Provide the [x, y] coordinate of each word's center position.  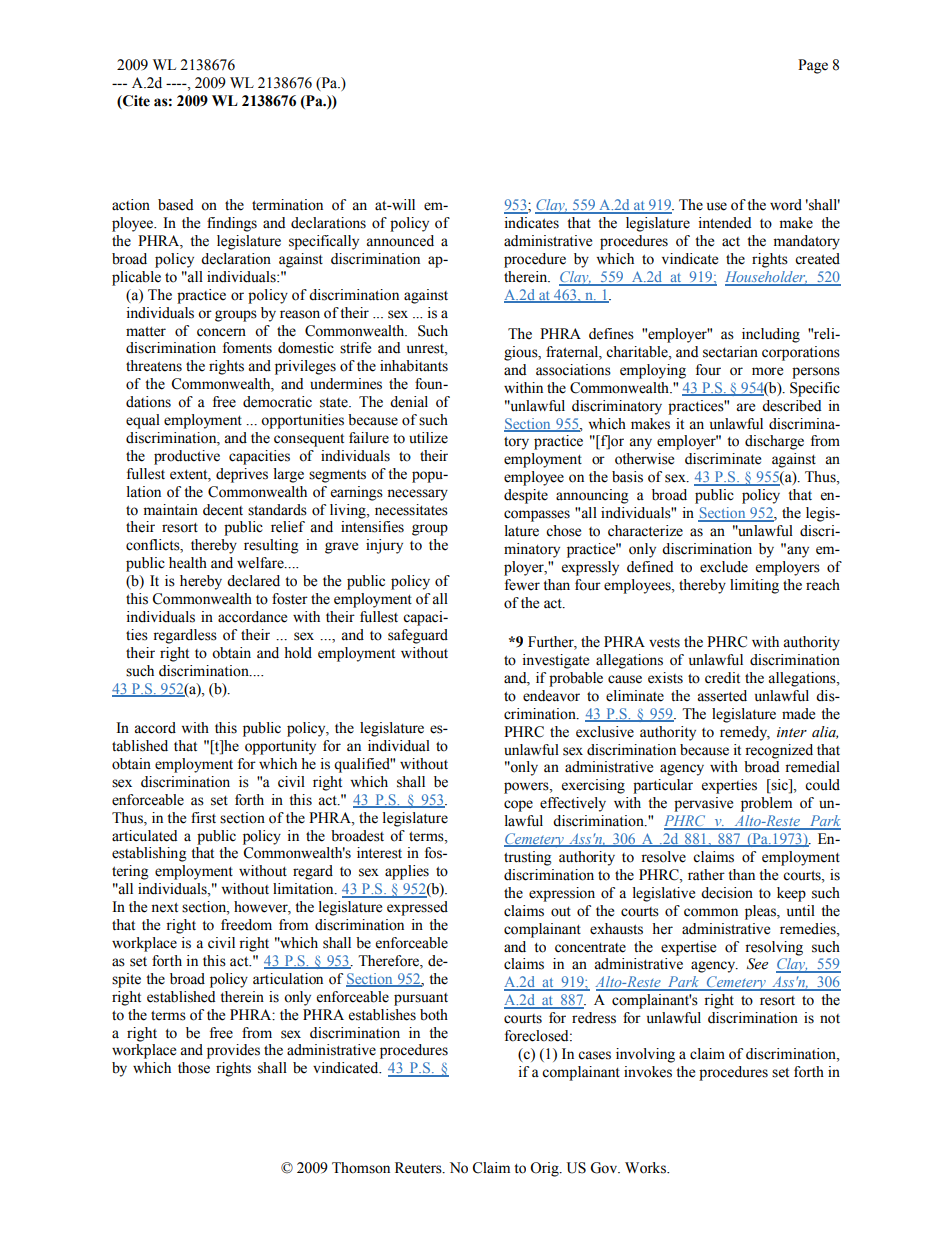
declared [253, 581]
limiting [754, 586]
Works [646, 1168]
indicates [531, 223]
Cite [135, 102]
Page [813, 66]
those [194, 1068]
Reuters [419, 1168]
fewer [522, 585]
